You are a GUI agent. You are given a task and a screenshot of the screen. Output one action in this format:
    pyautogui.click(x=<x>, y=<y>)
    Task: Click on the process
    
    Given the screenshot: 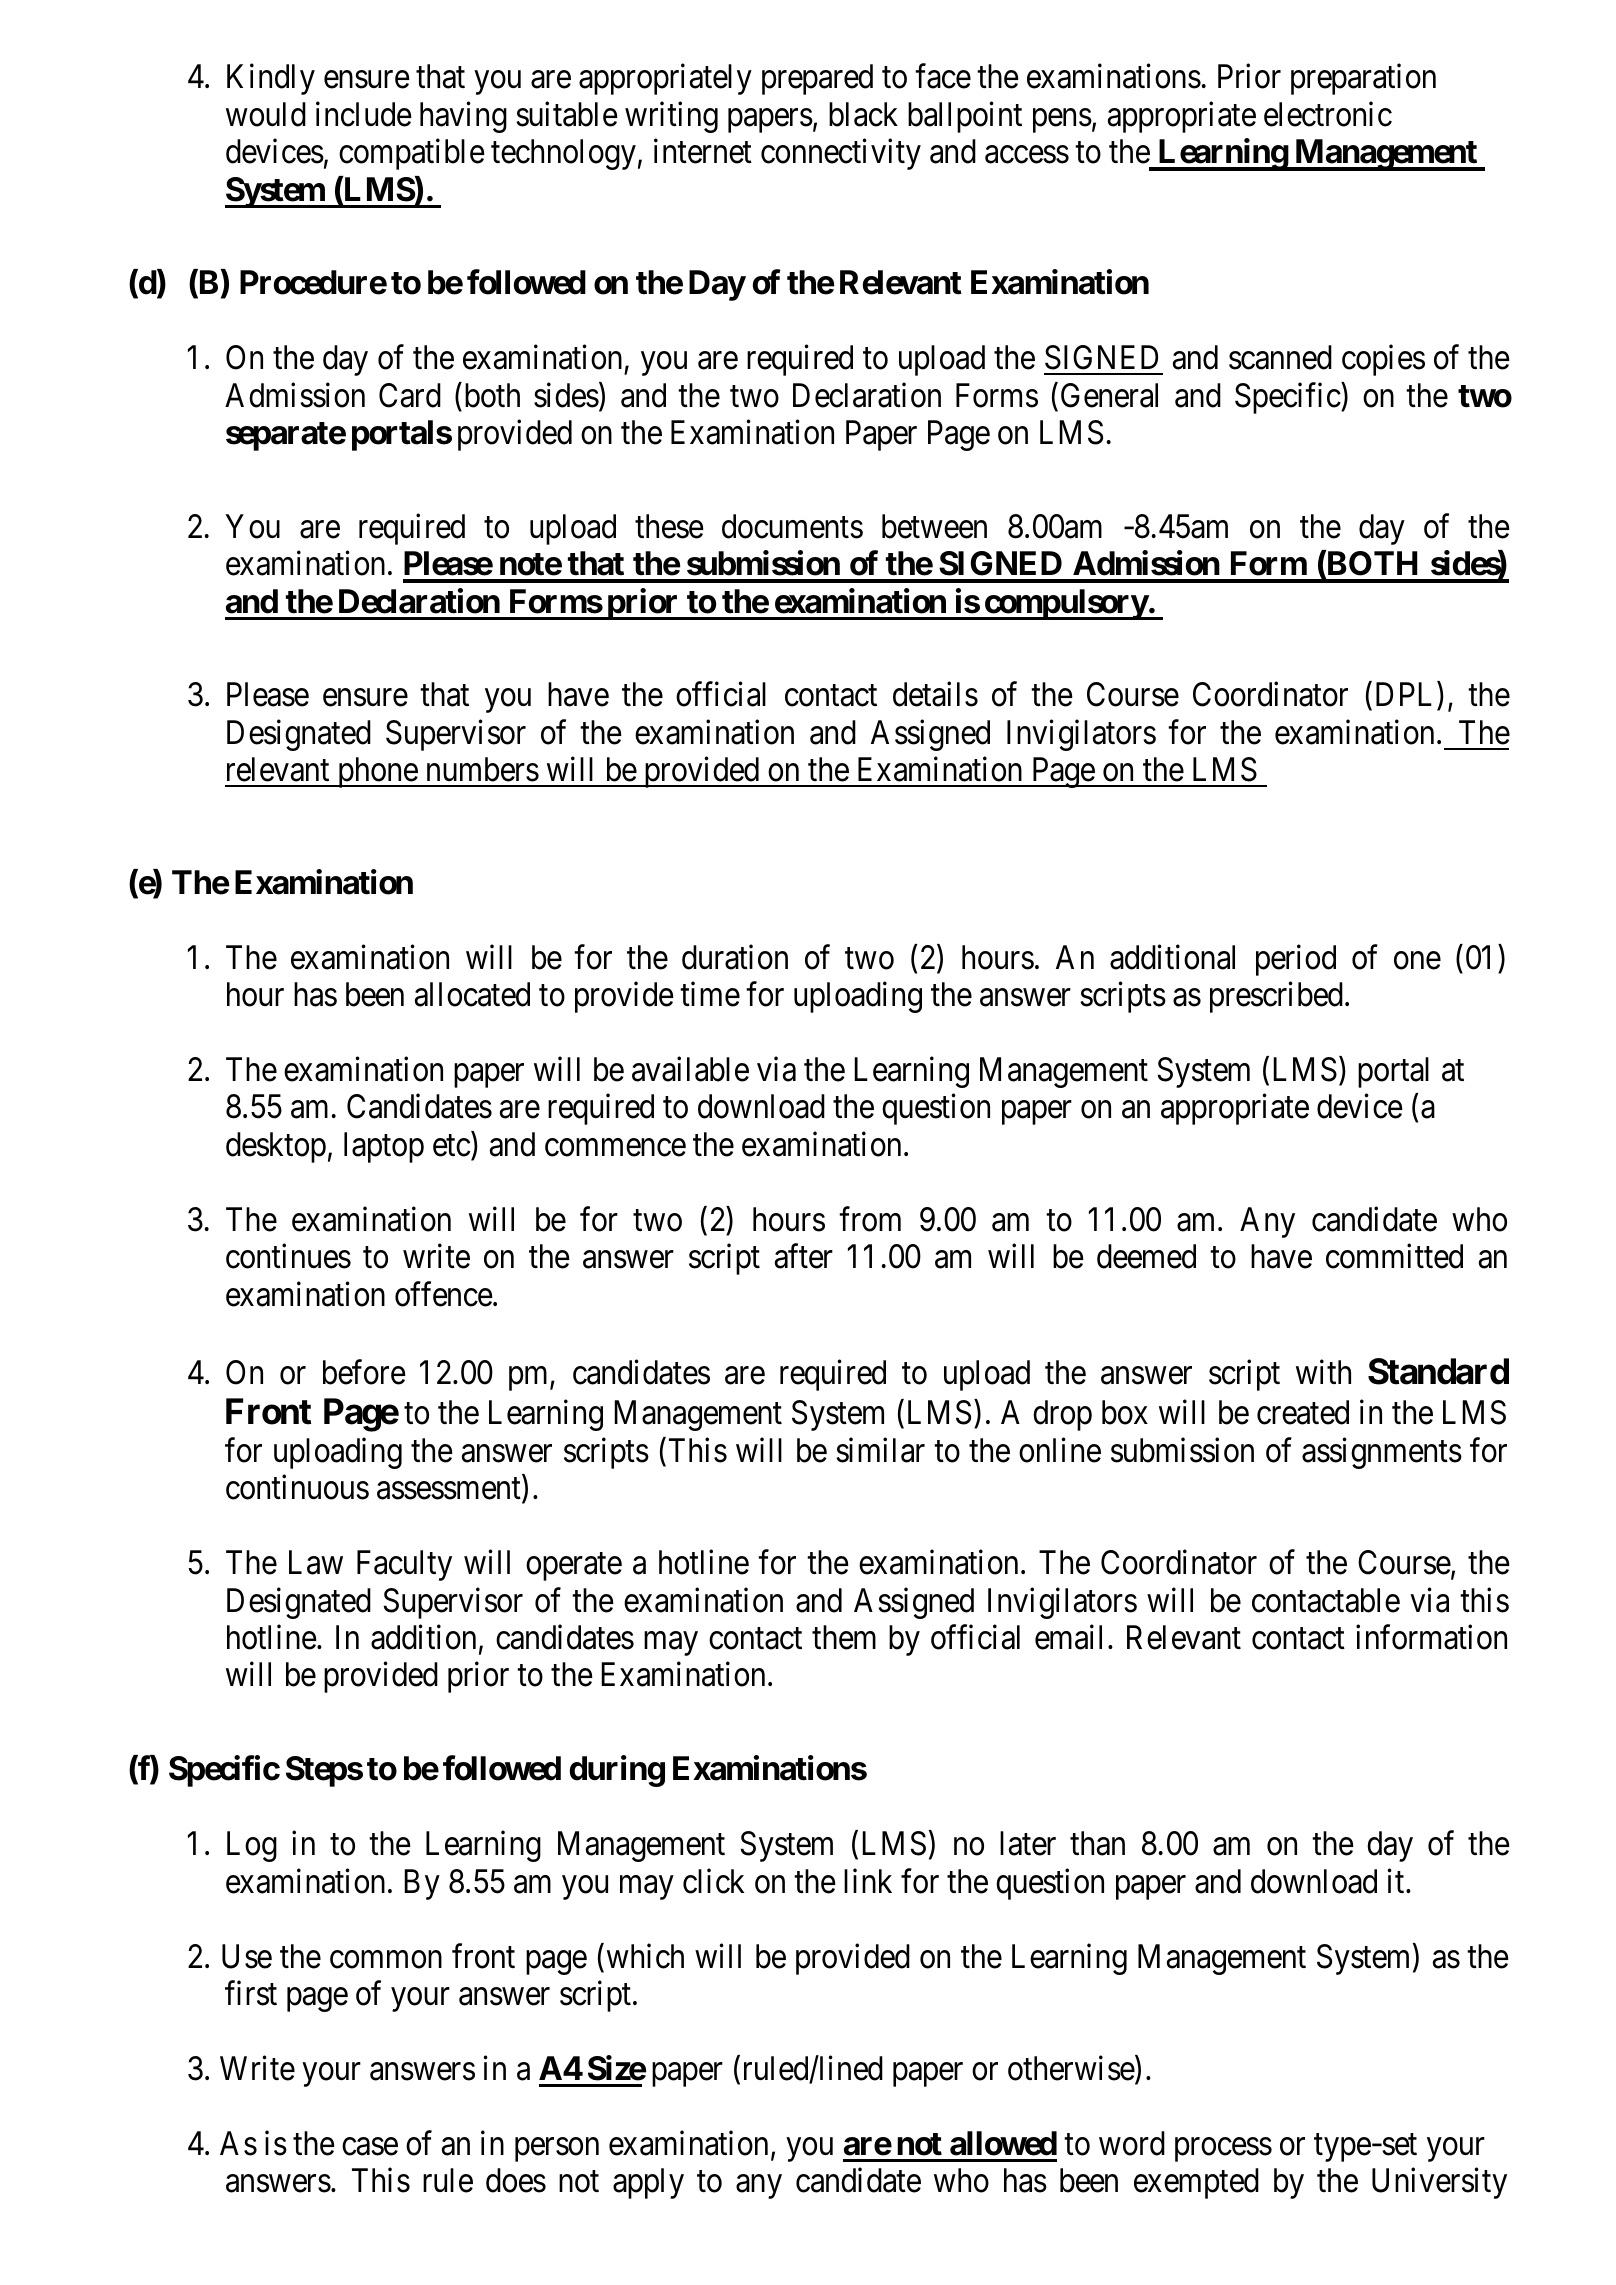 What is the action you would take?
    pyautogui.click(x=1223, y=2150)
